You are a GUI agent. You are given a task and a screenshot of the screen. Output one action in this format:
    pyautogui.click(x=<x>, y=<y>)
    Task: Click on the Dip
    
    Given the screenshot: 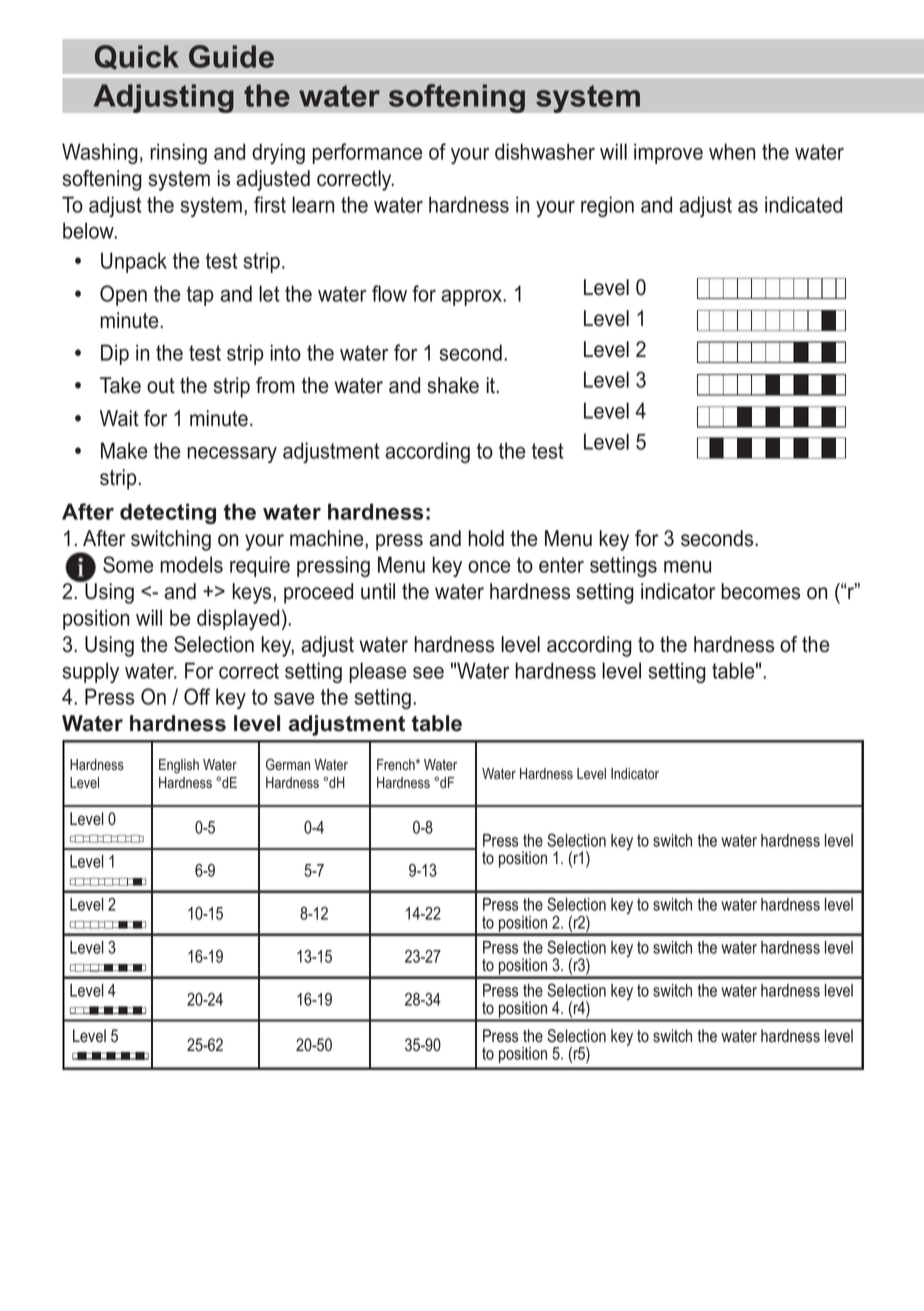 What is the action you would take?
    pyautogui.click(x=115, y=354)
